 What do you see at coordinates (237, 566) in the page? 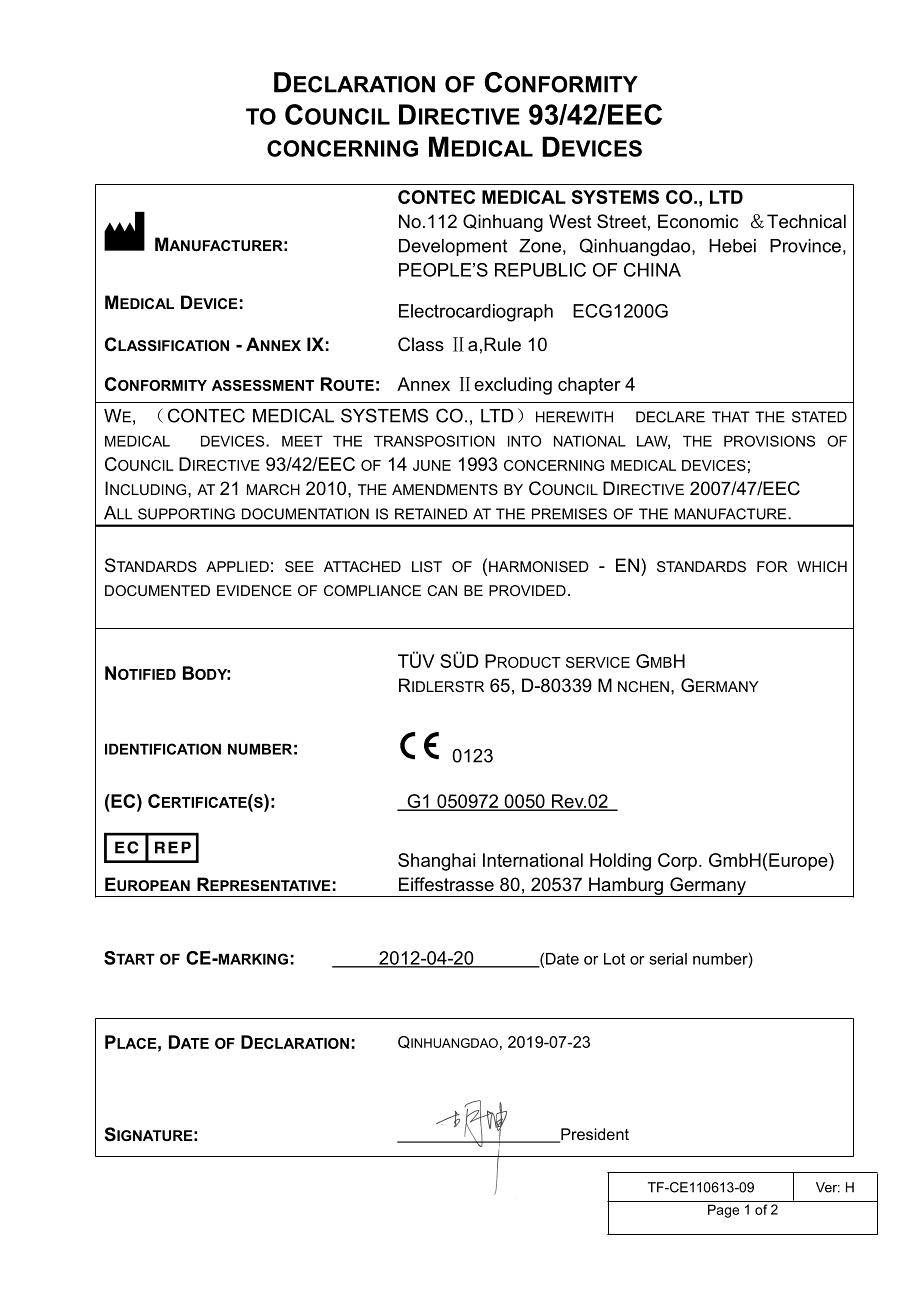
I see `APPLIED` at bounding box center [237, 566].
